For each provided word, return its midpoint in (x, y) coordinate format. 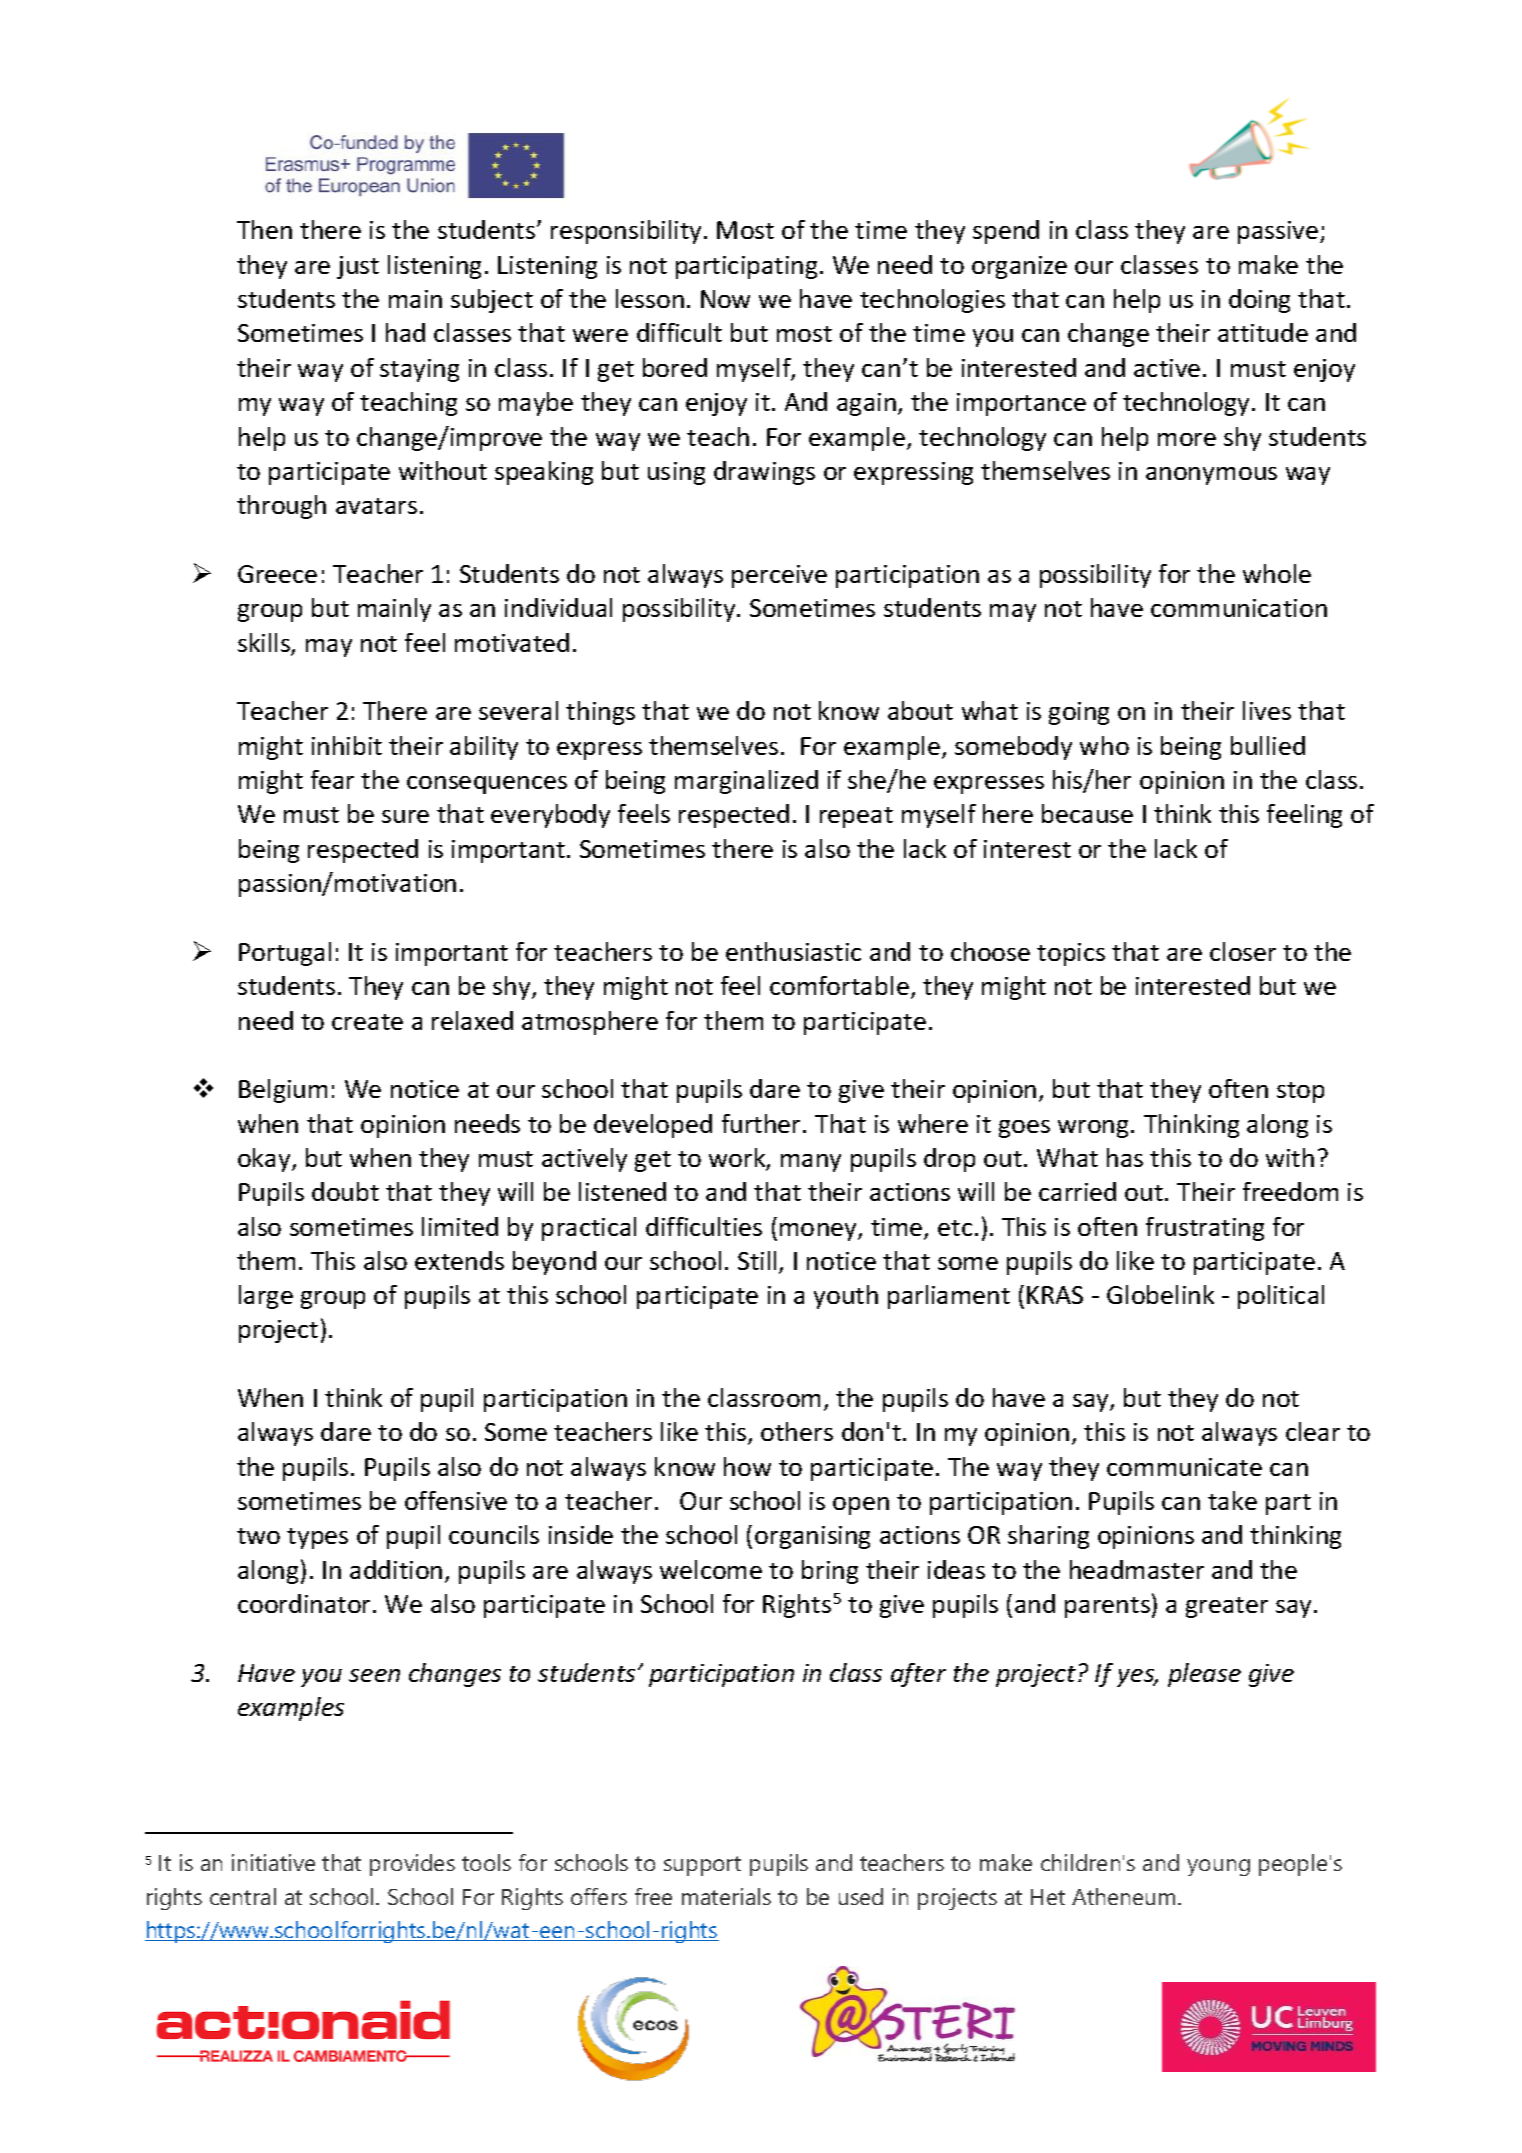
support (702, 1866)
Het (1048, 1897)
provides (412, 1865)
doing (1259, 301)
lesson (650, 298)
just (358, 267)
